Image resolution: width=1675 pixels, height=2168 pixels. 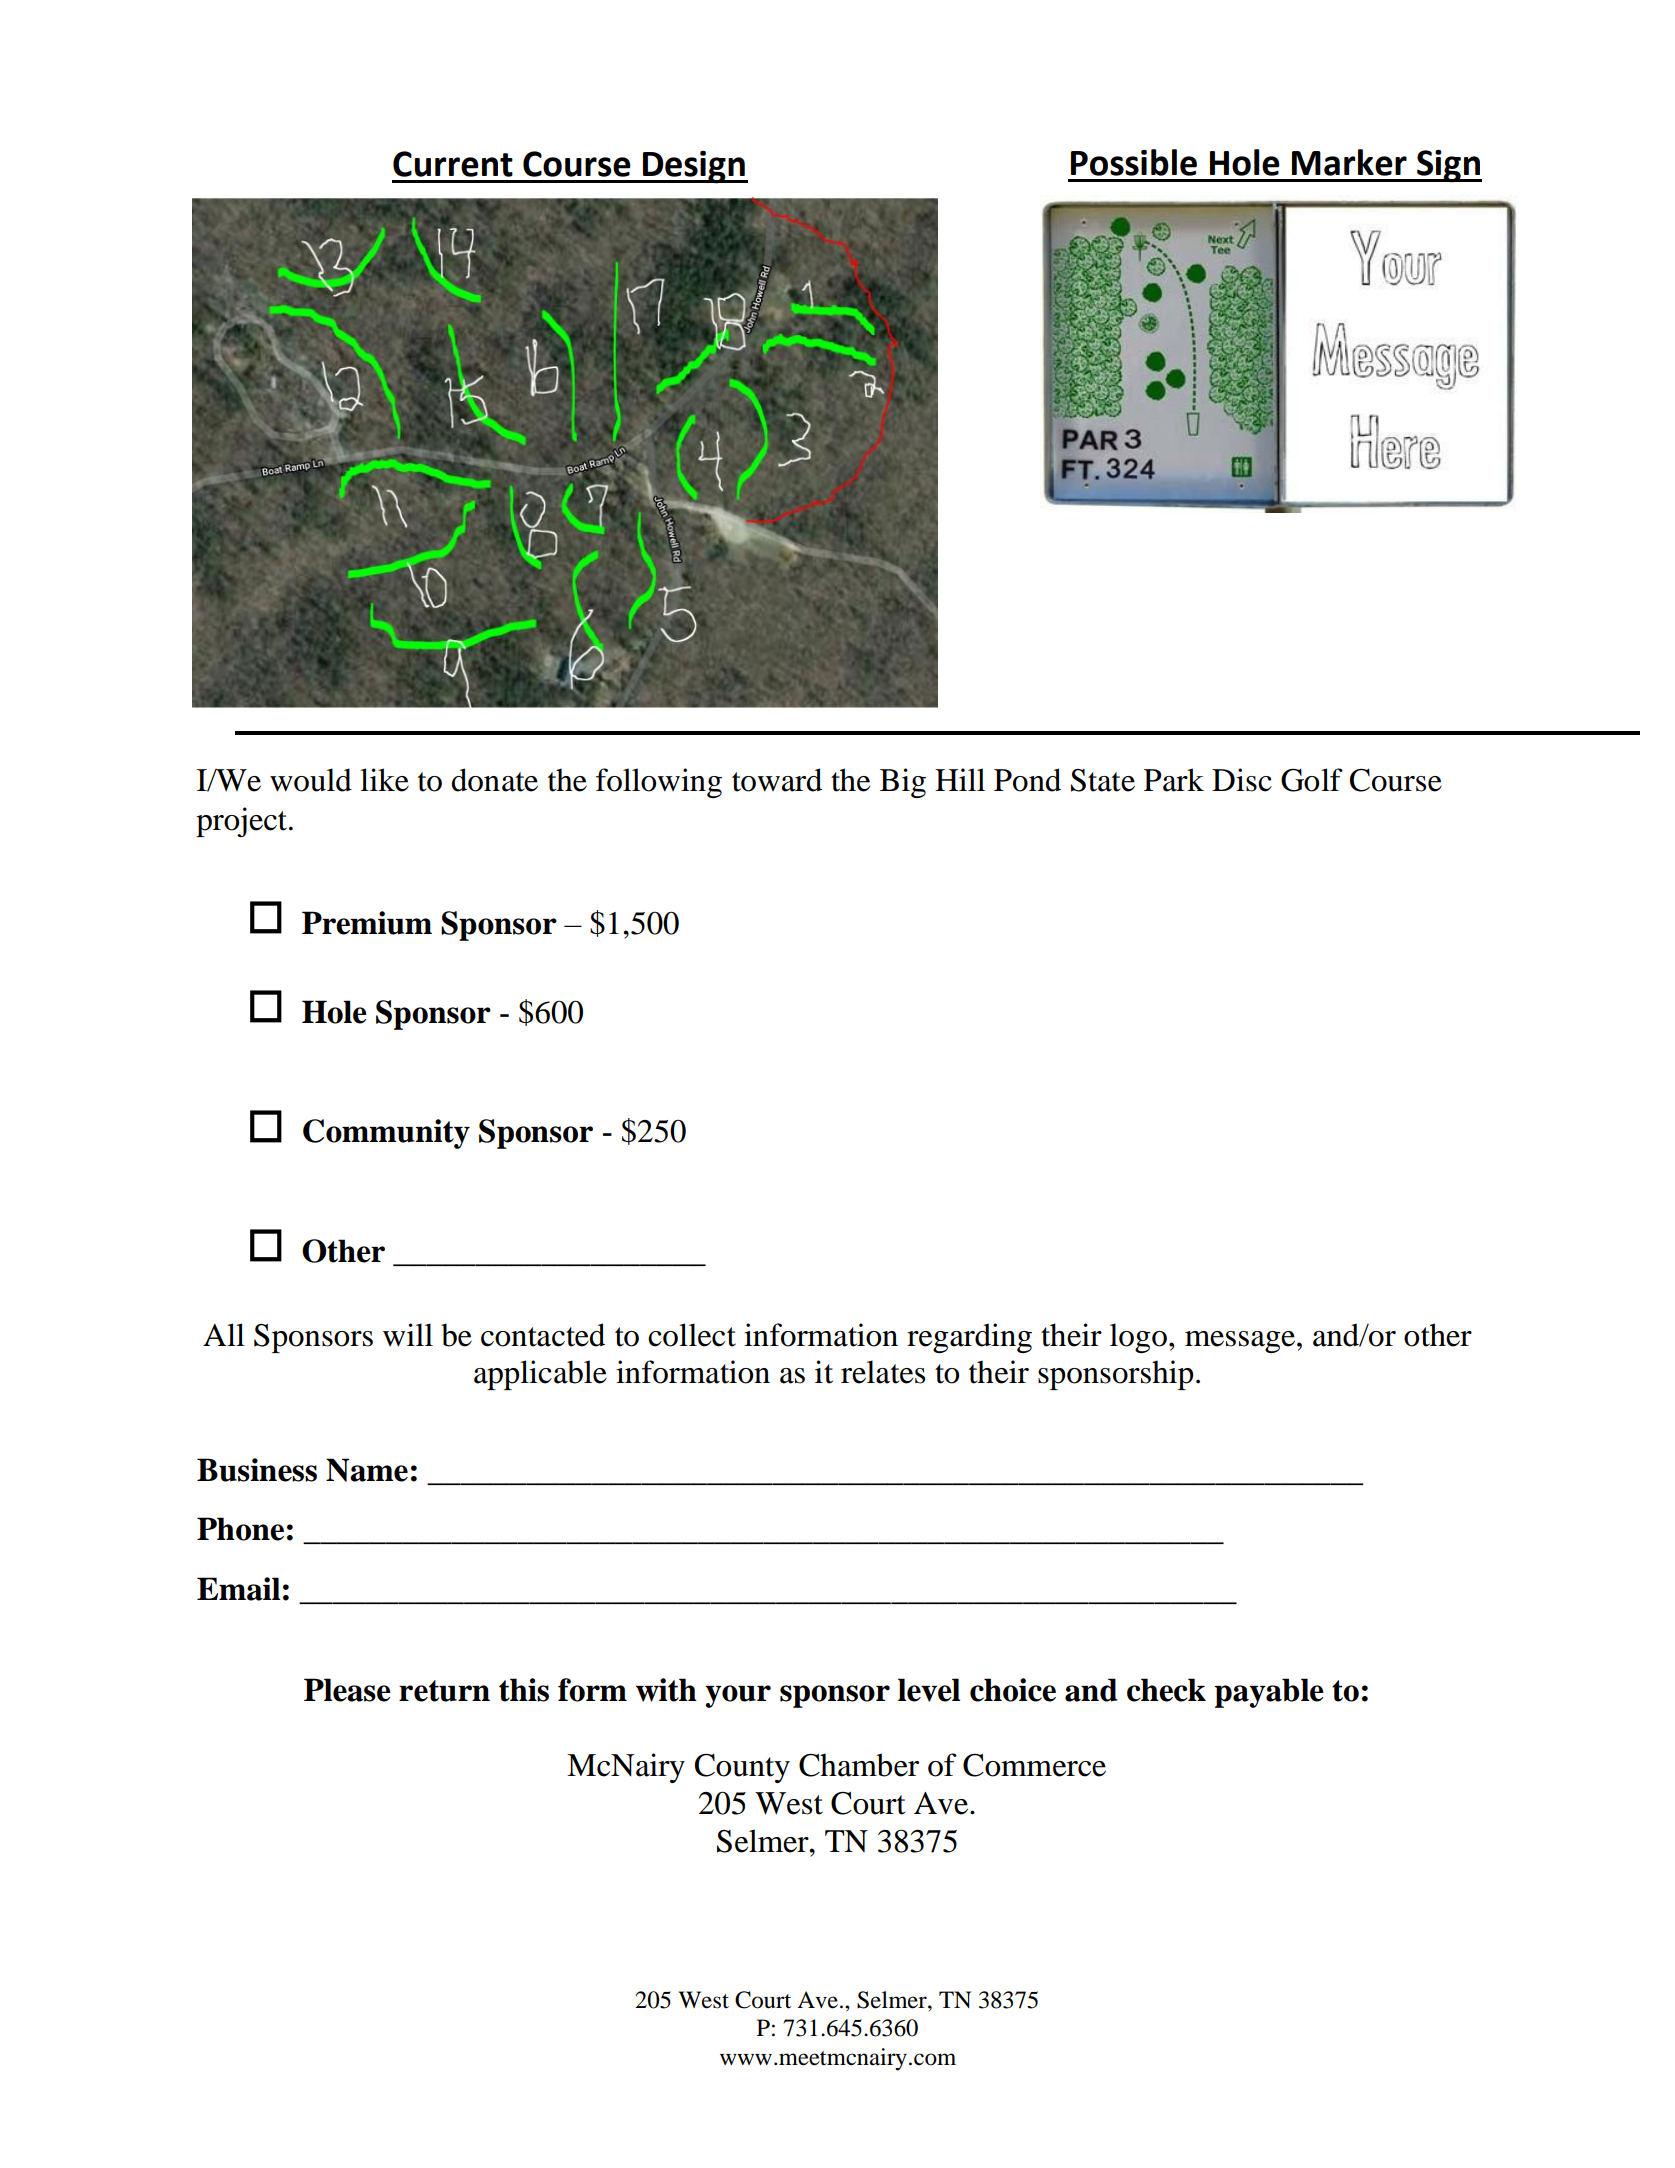 What do you see at coordinates (692, 1335) in the screenshot?
I see `collect` at bounding box center [692, 1335].
